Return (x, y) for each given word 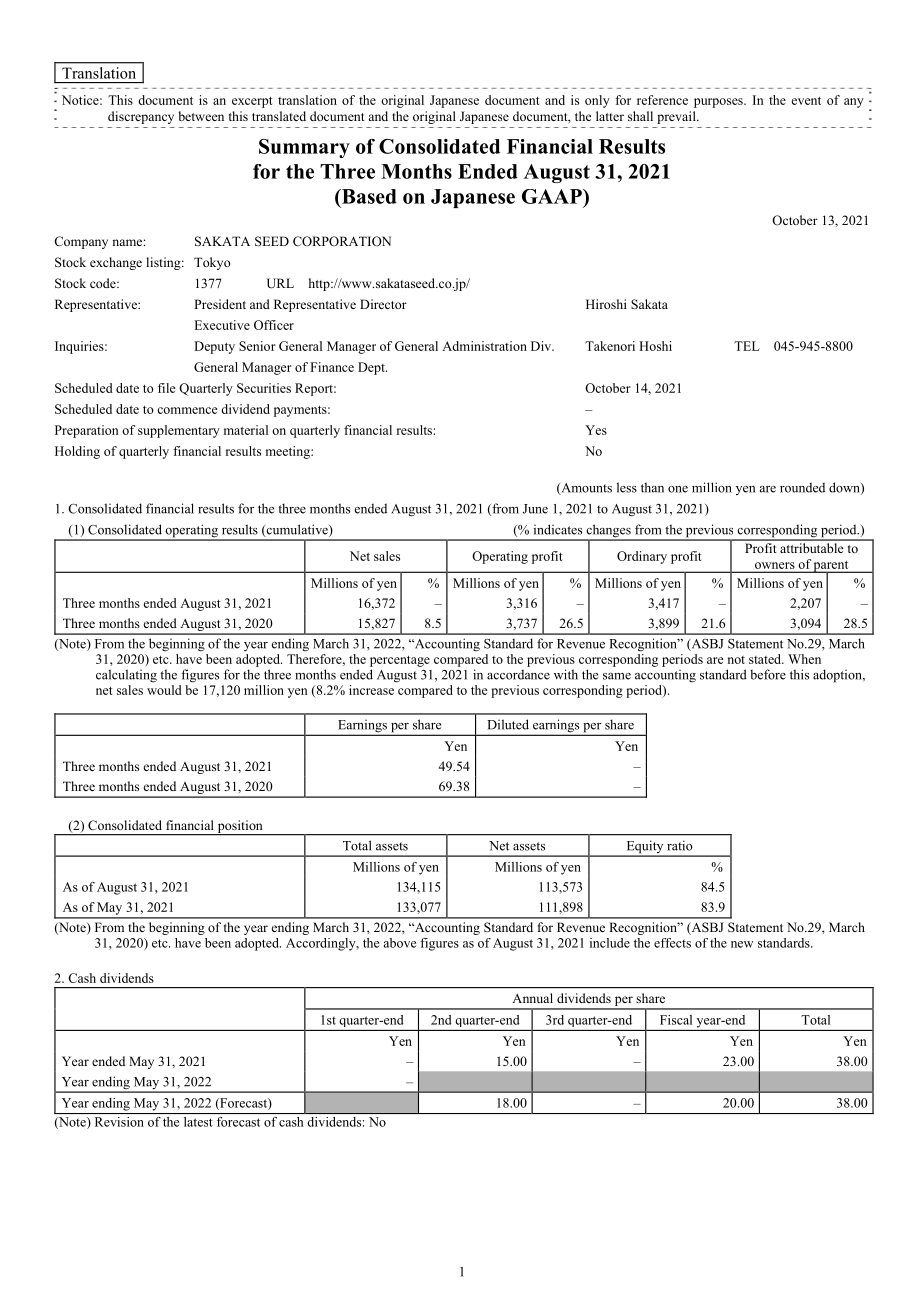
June (535, 509)
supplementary (179, 431)
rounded (802, 487)
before (768, 674)
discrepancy (141, 117)
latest (198, 1122)
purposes (719, 103)
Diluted (508, 724)
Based (368, 196)
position (240, 827)
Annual (532, 998)
